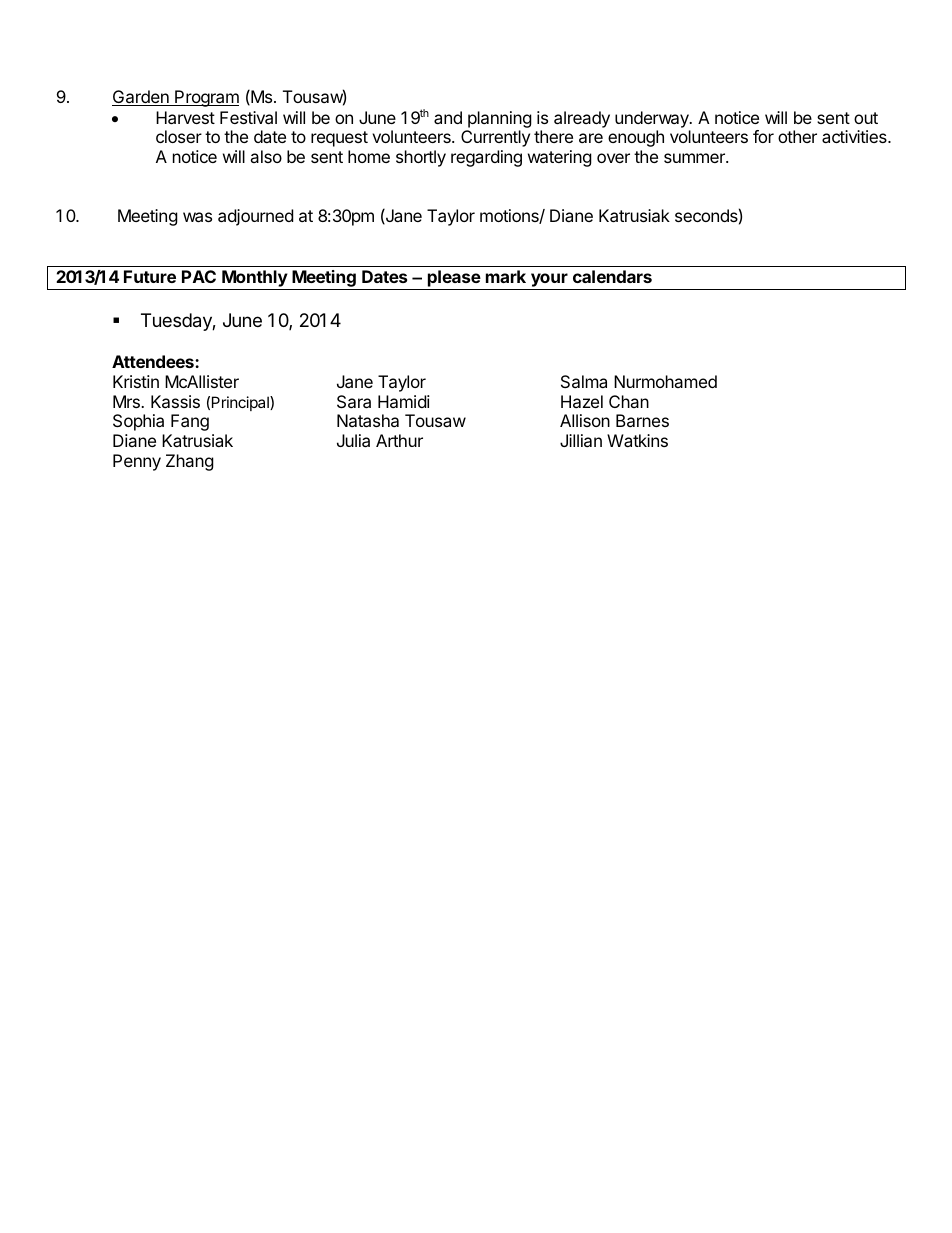  I want to click on your, so click(549, 281).
